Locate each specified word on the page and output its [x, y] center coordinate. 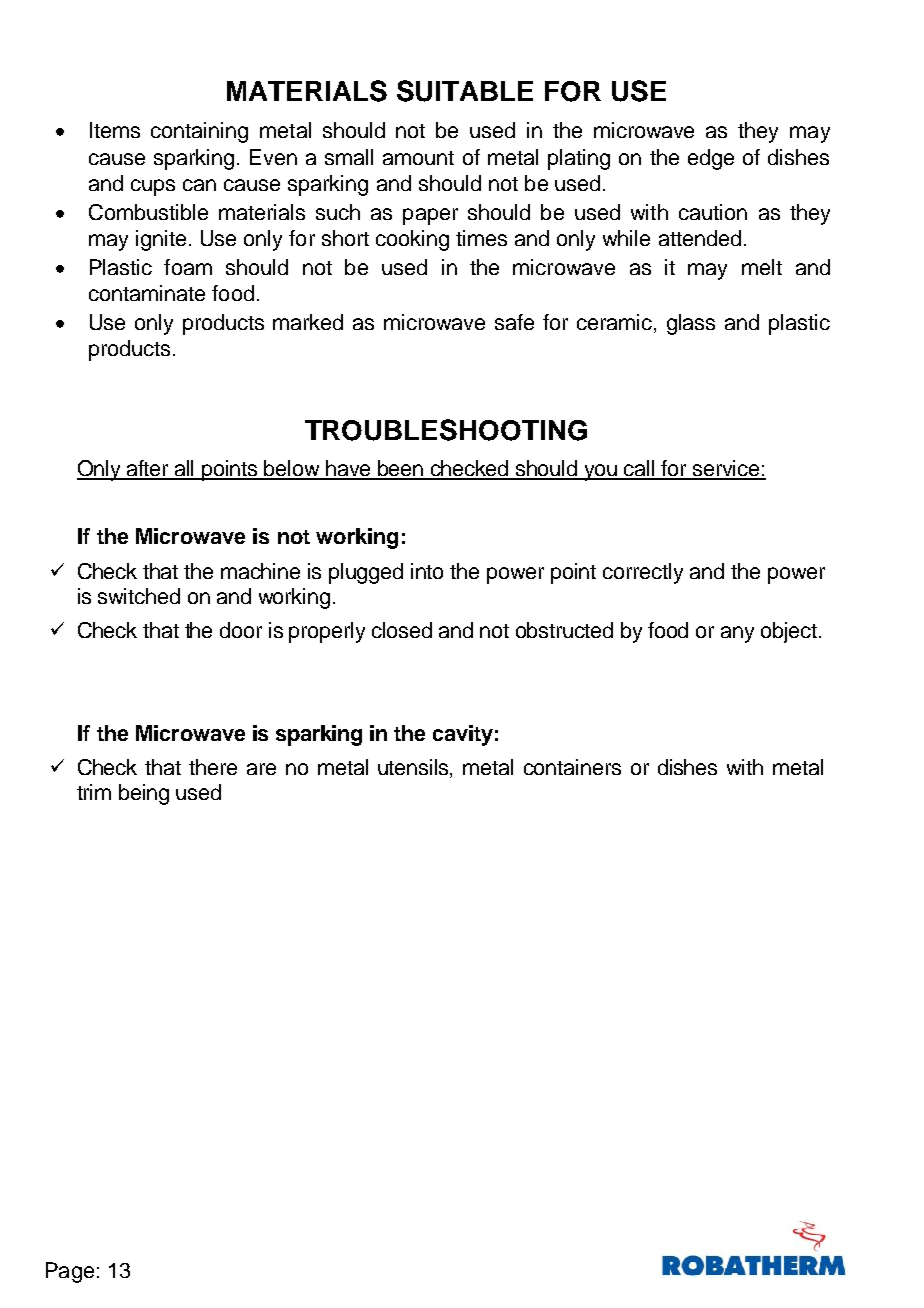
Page [70, 1272]
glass [691, 324]
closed [402, 630]
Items [115, 130]
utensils [414, 768]
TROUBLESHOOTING [446, 430]
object [790, 632]
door [241, 630]
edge [711, 159]
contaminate [147, 293]
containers [572, 767]
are [261, 769]
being [144, 794]
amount [418, 158]
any [737, 634]
